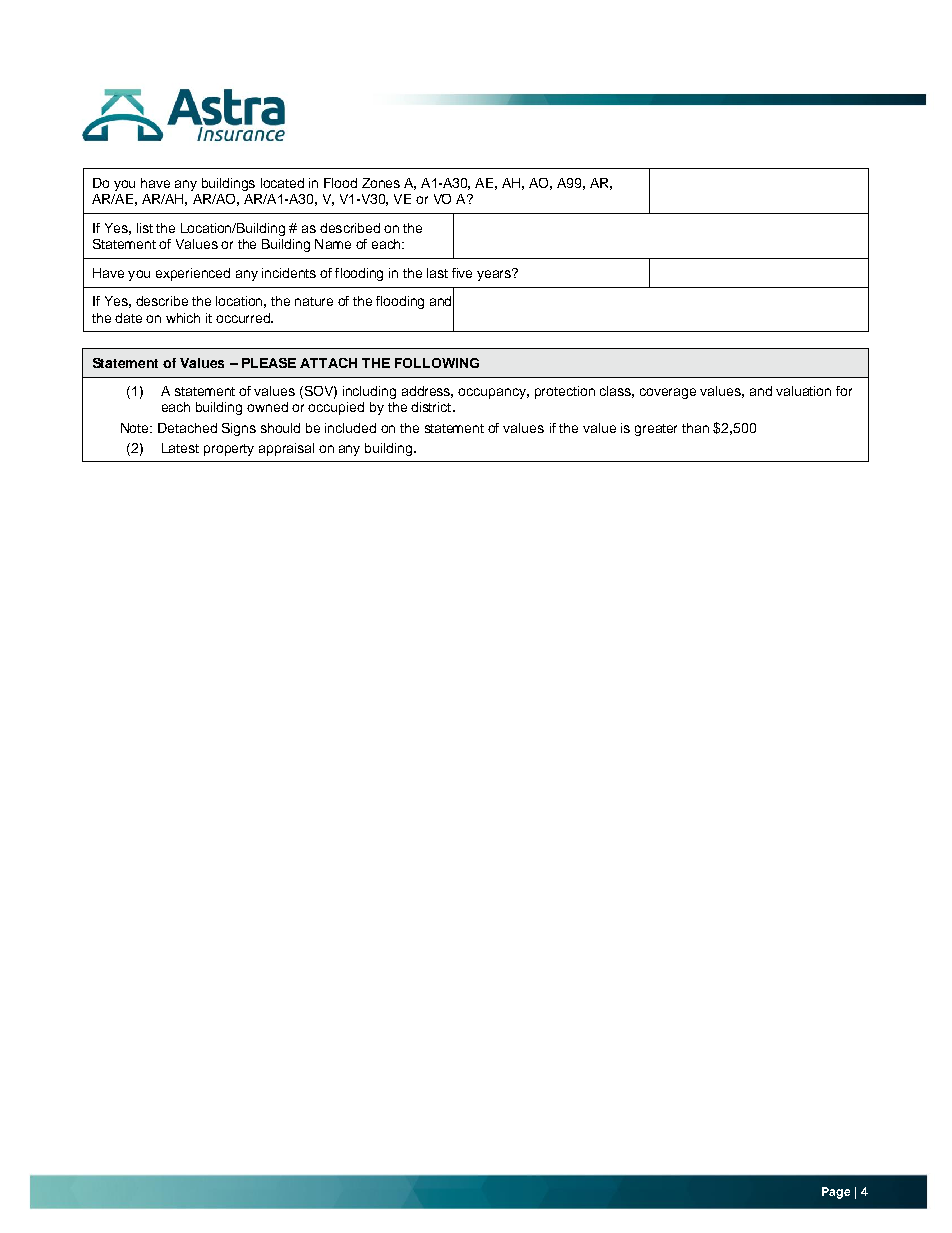 The width and height of the page is (952, 1233). Describe the element at coordinates (836, 1193) in the page. I see `Page` at that location.
